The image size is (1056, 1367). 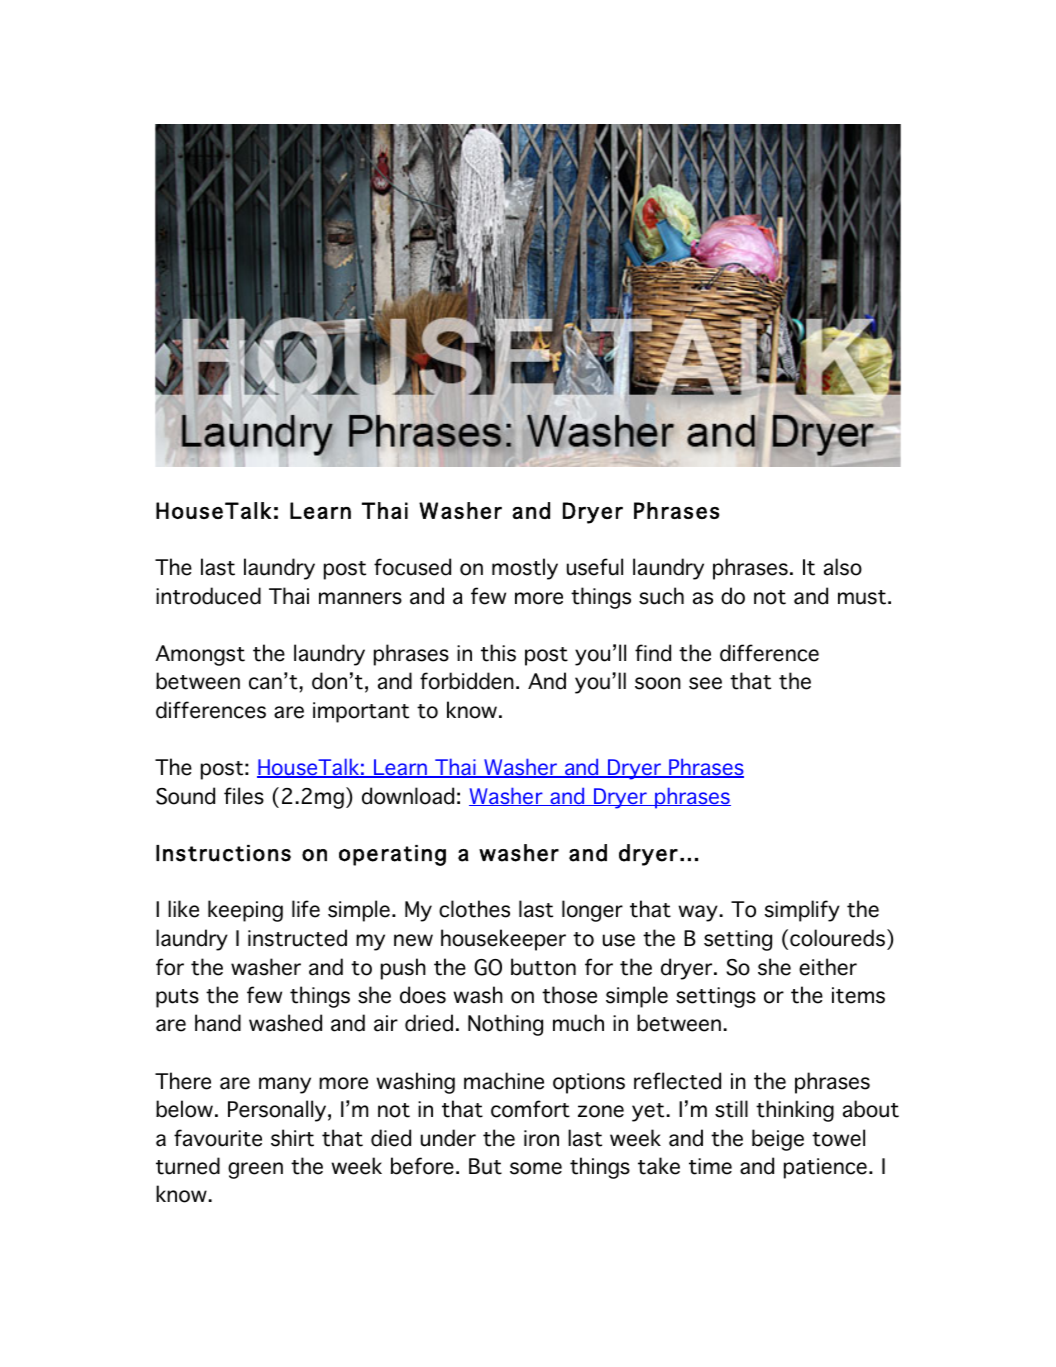 What do you see at coordinates (525, 569) in the document?
I see `mostly` at bounding box center [525, 569].
